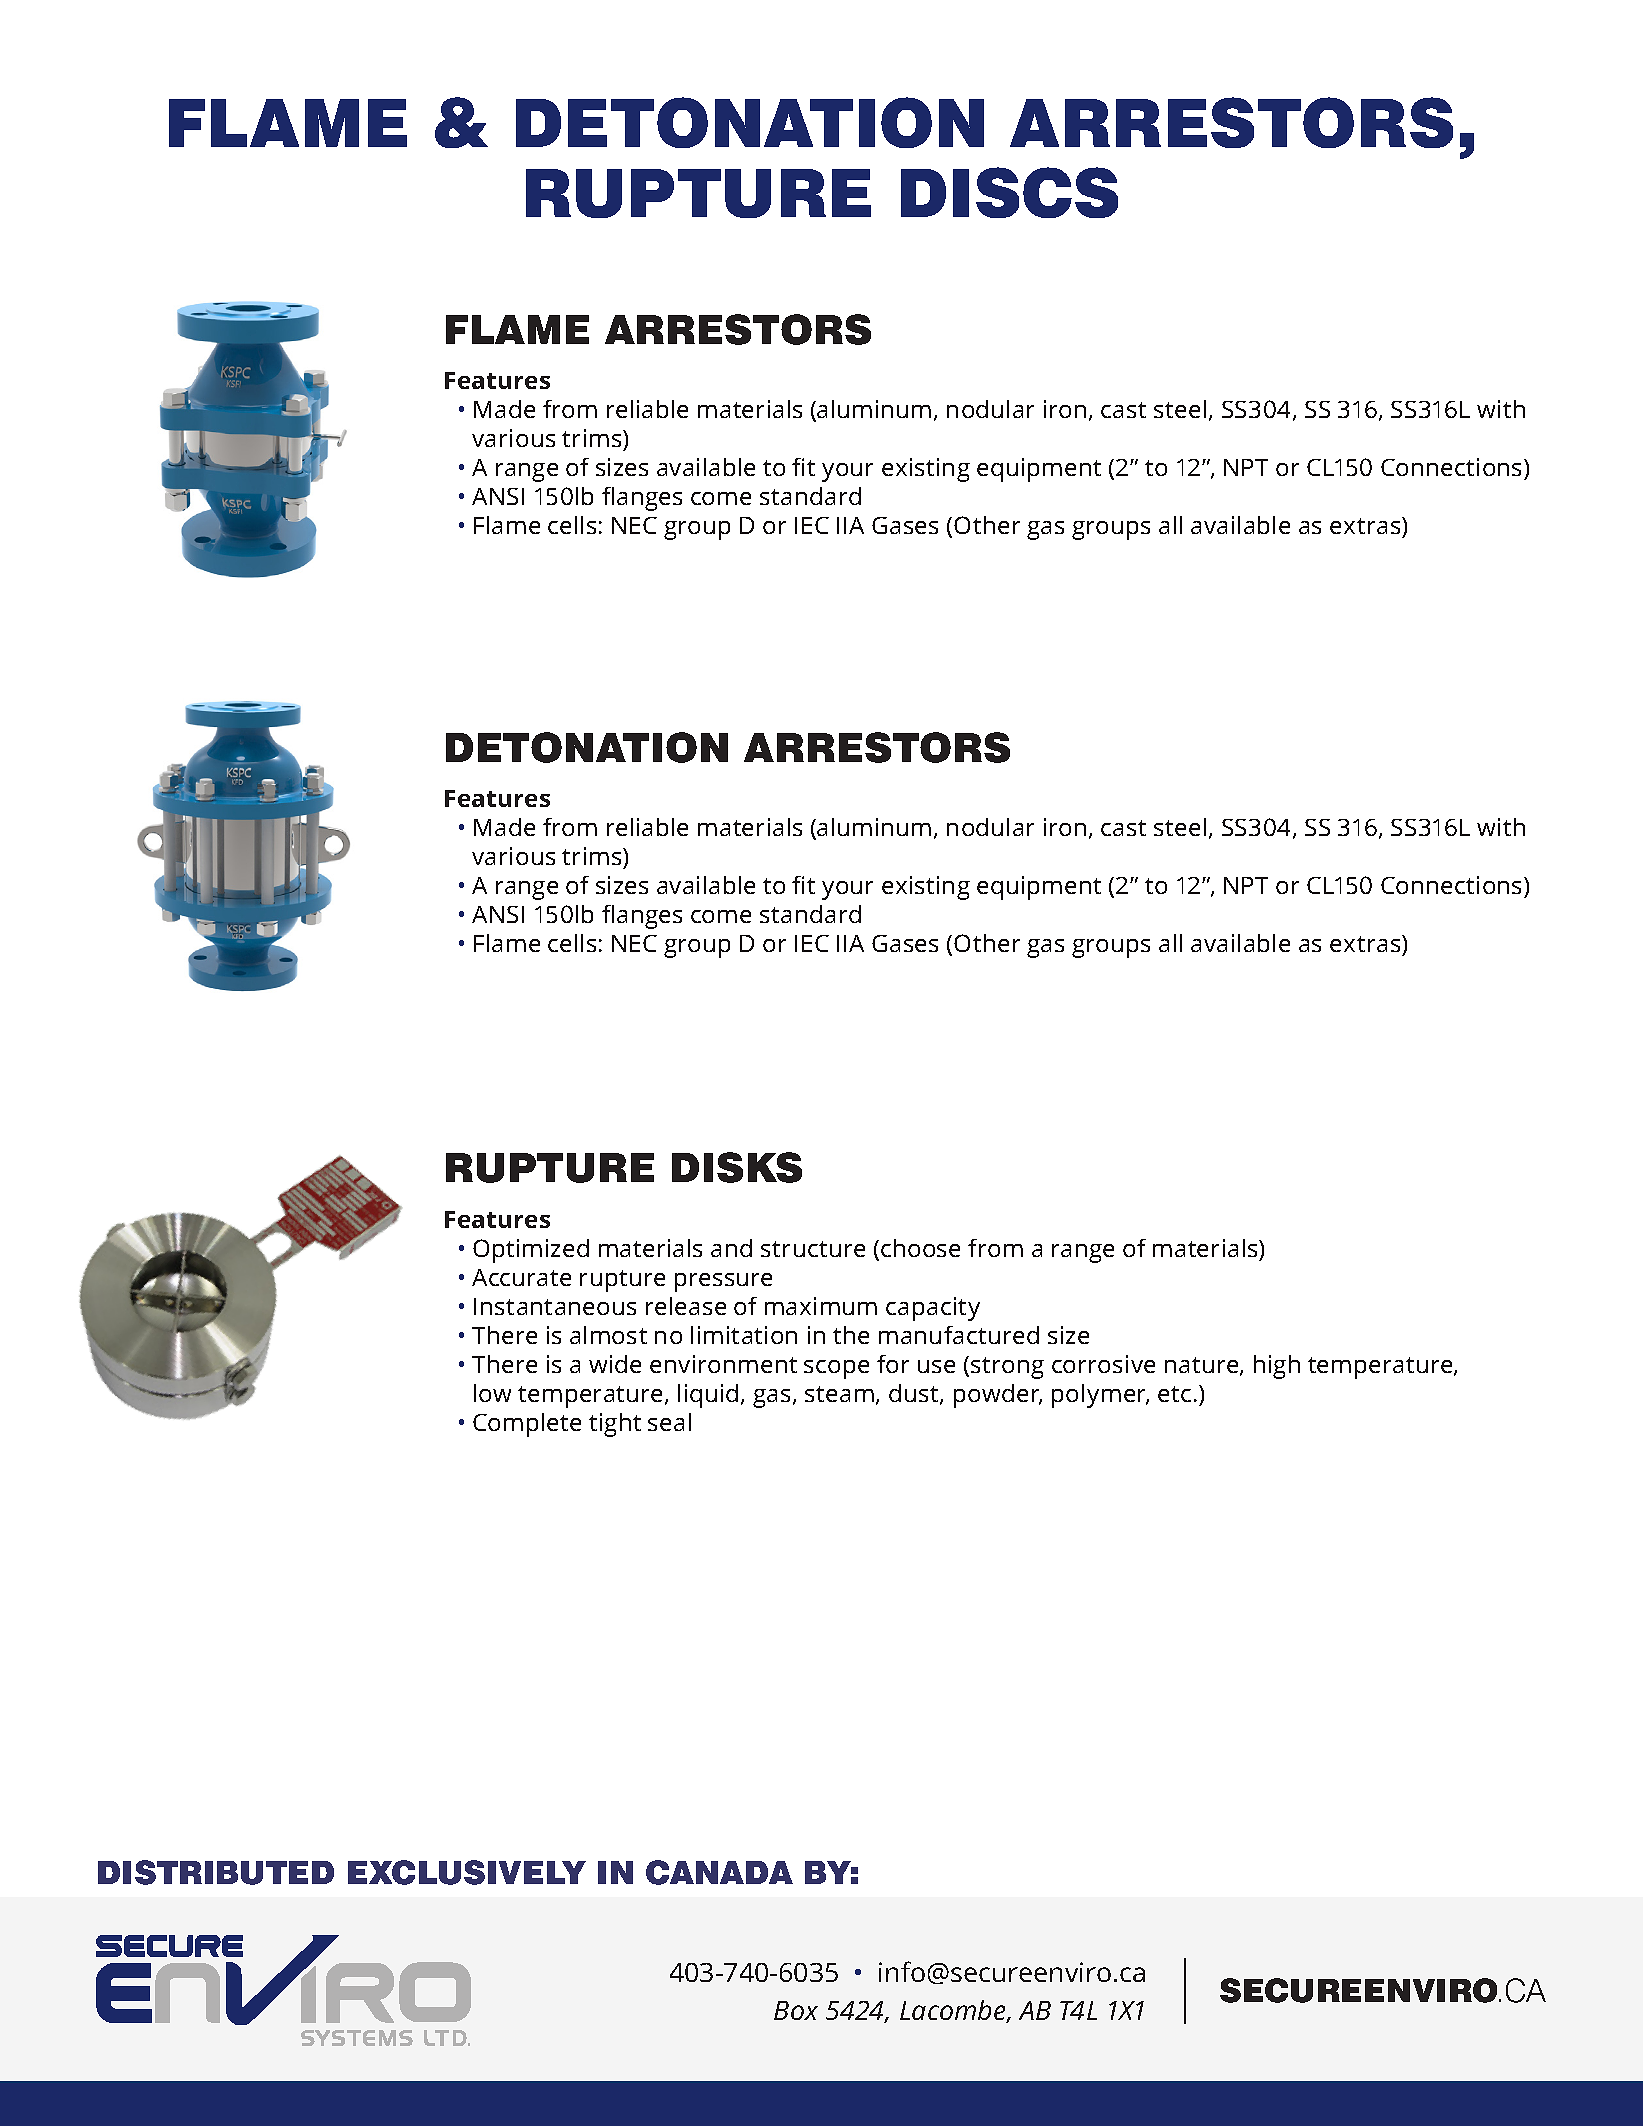 The width and height of the screenshot is (1643, 2126). What do you see at coordinates (796, 2010) in the screenshot?
I see `Box` at bounding box center [796, 2010].
